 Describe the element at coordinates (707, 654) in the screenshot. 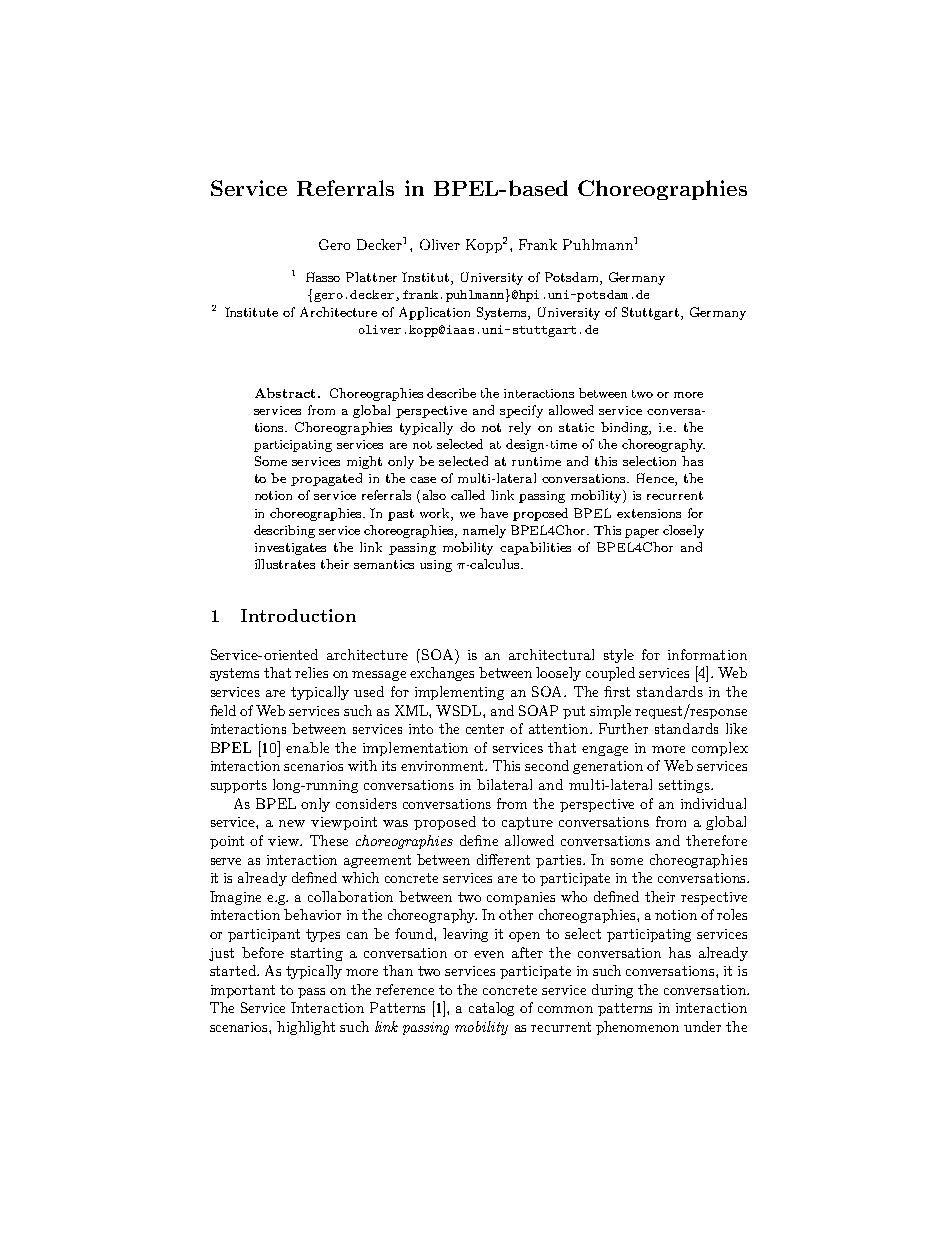

I see `information` at that location.
